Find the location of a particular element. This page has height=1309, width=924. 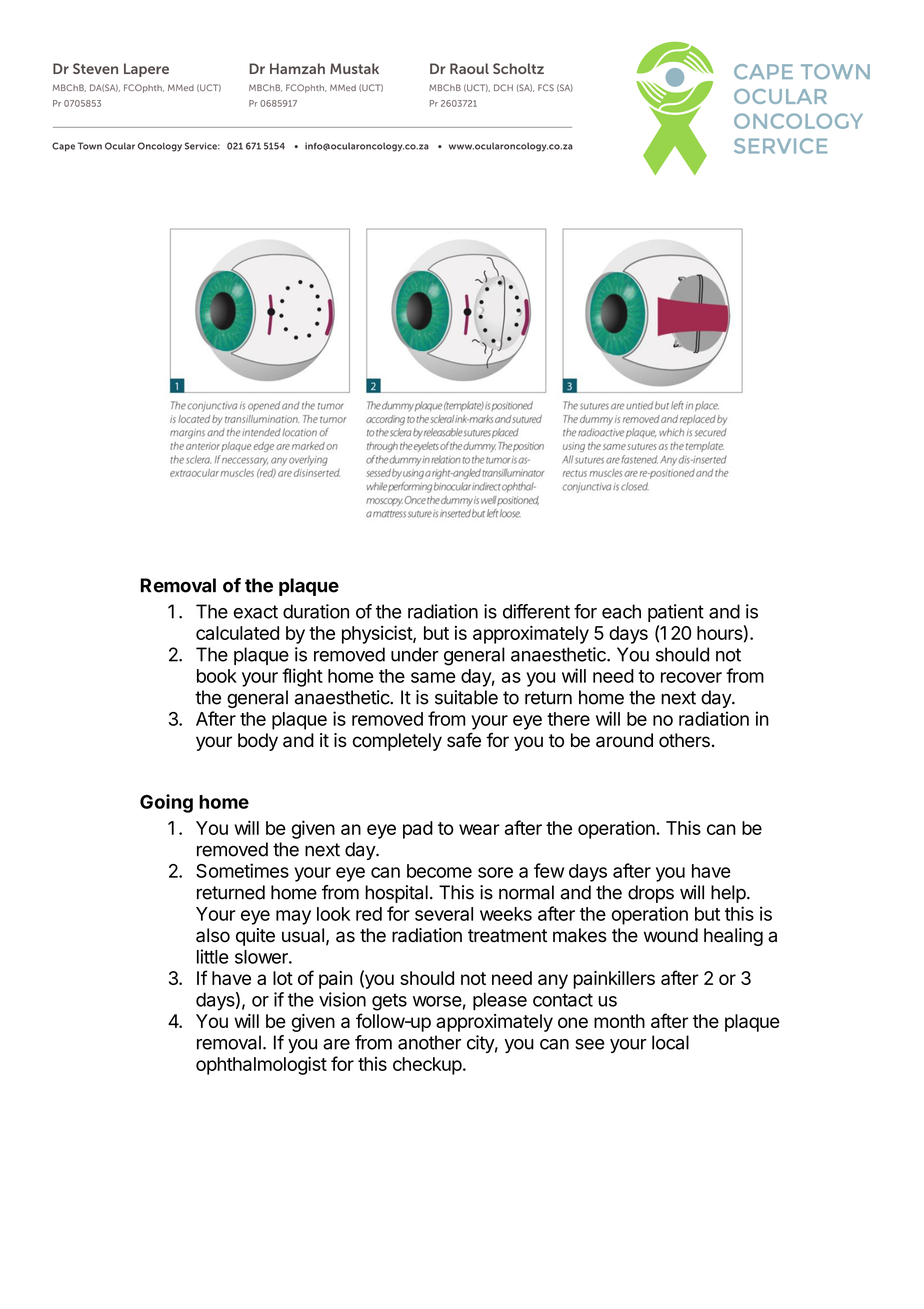

ophthalmologist is located at coordinates (261, 1065).
